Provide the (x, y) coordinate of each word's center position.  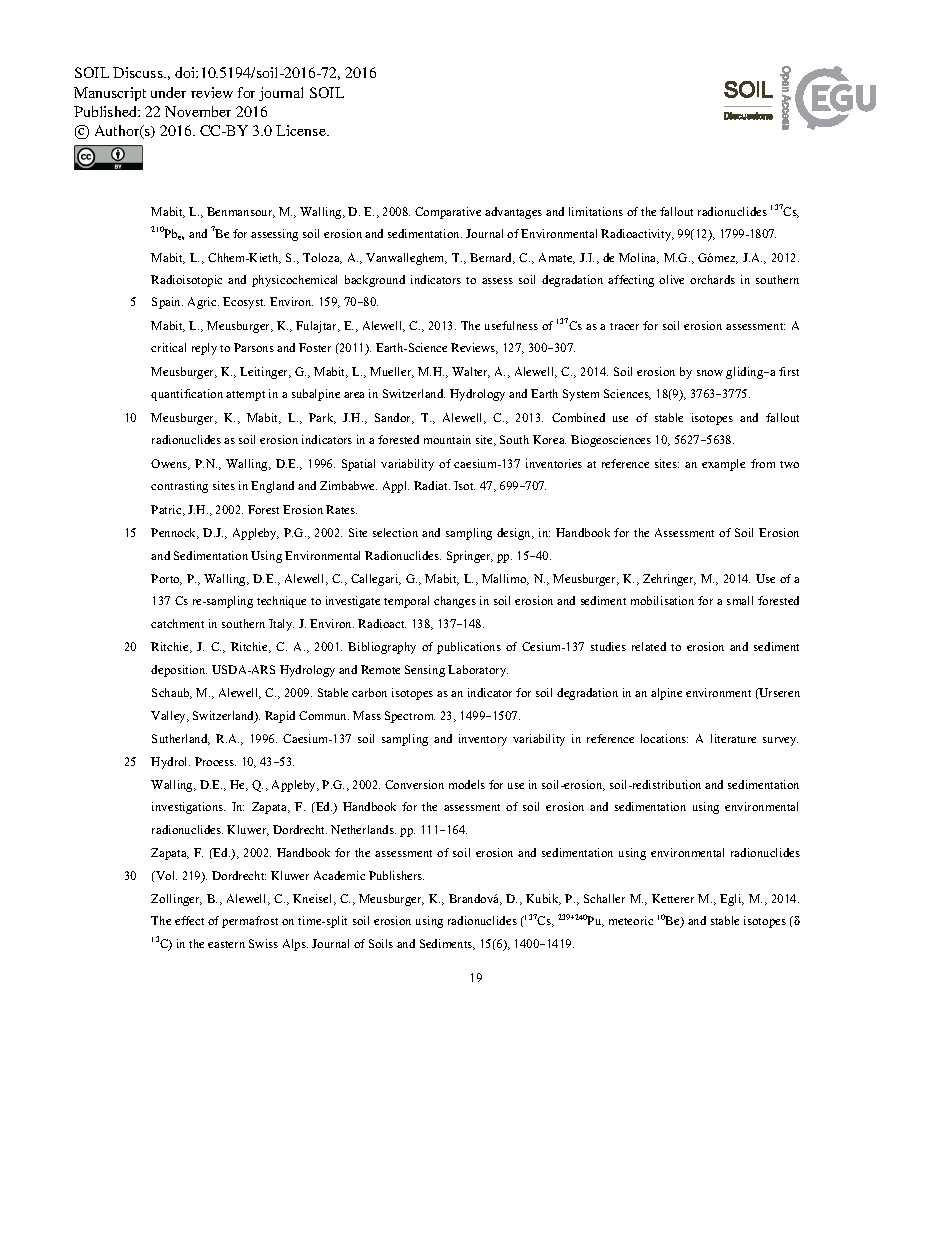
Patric (167, 510)
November (198, 111)
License (302, 130)
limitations (596, 211)
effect (189, 920)
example (723, 465)
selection (395, 532)
